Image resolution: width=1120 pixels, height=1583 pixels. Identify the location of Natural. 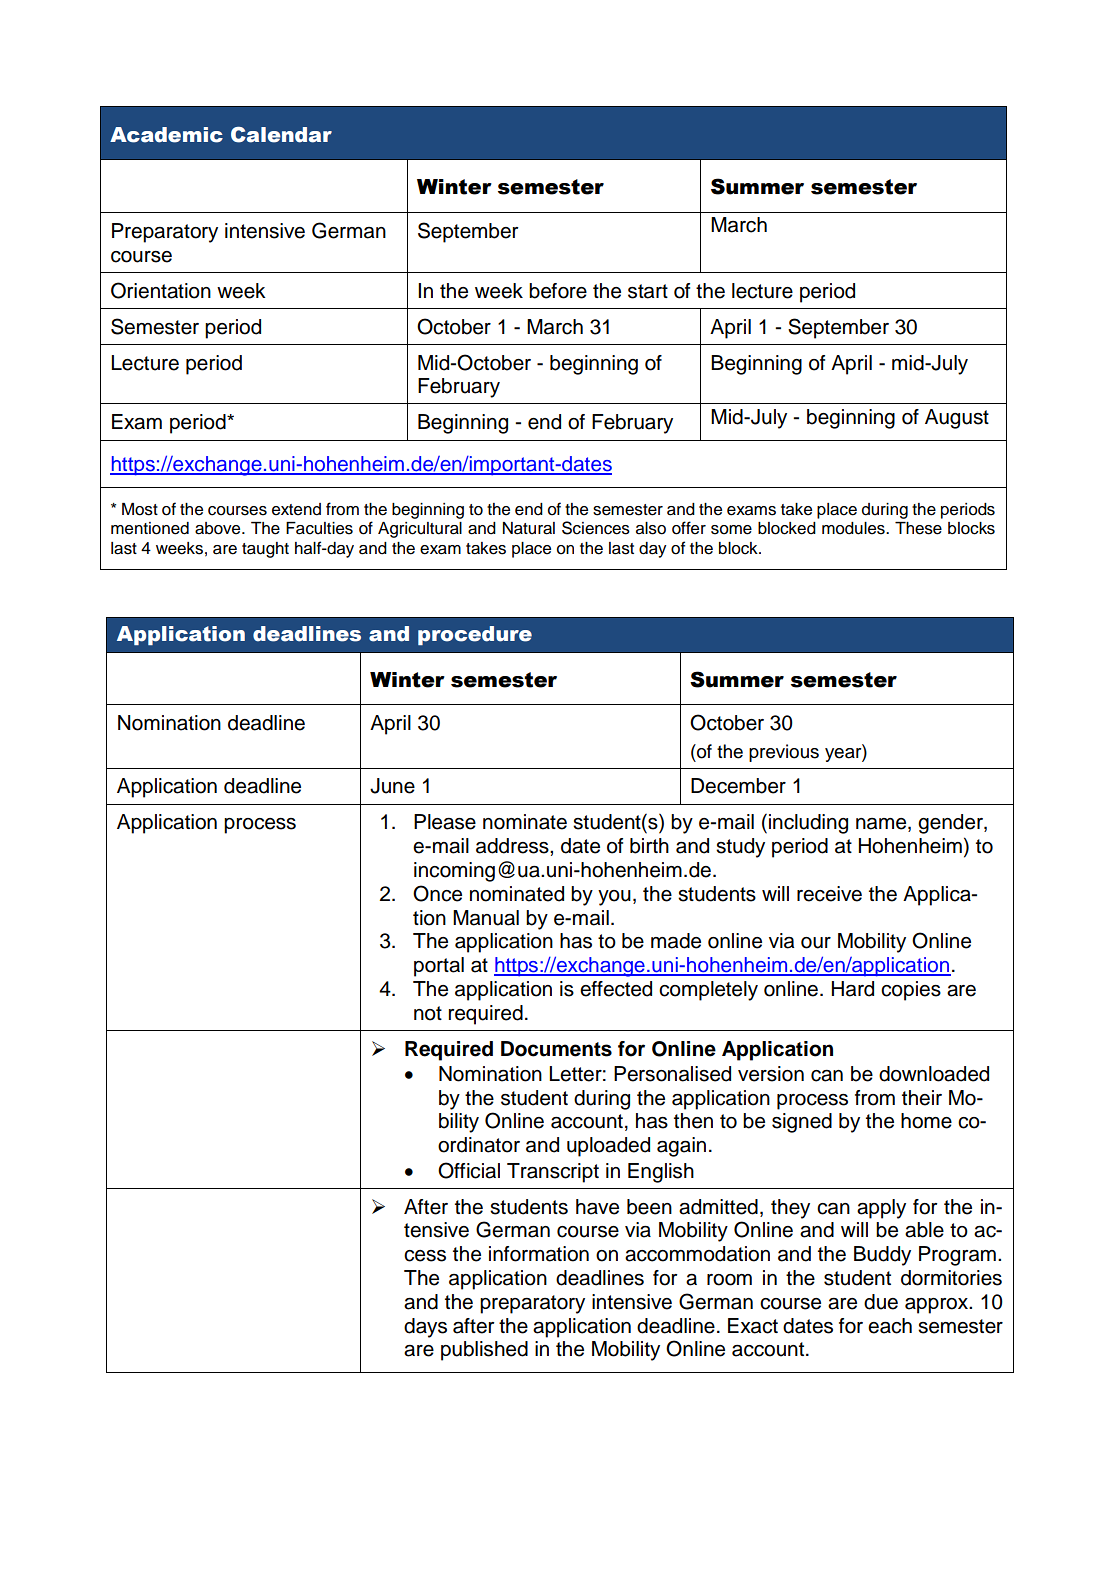
(529, 528).
